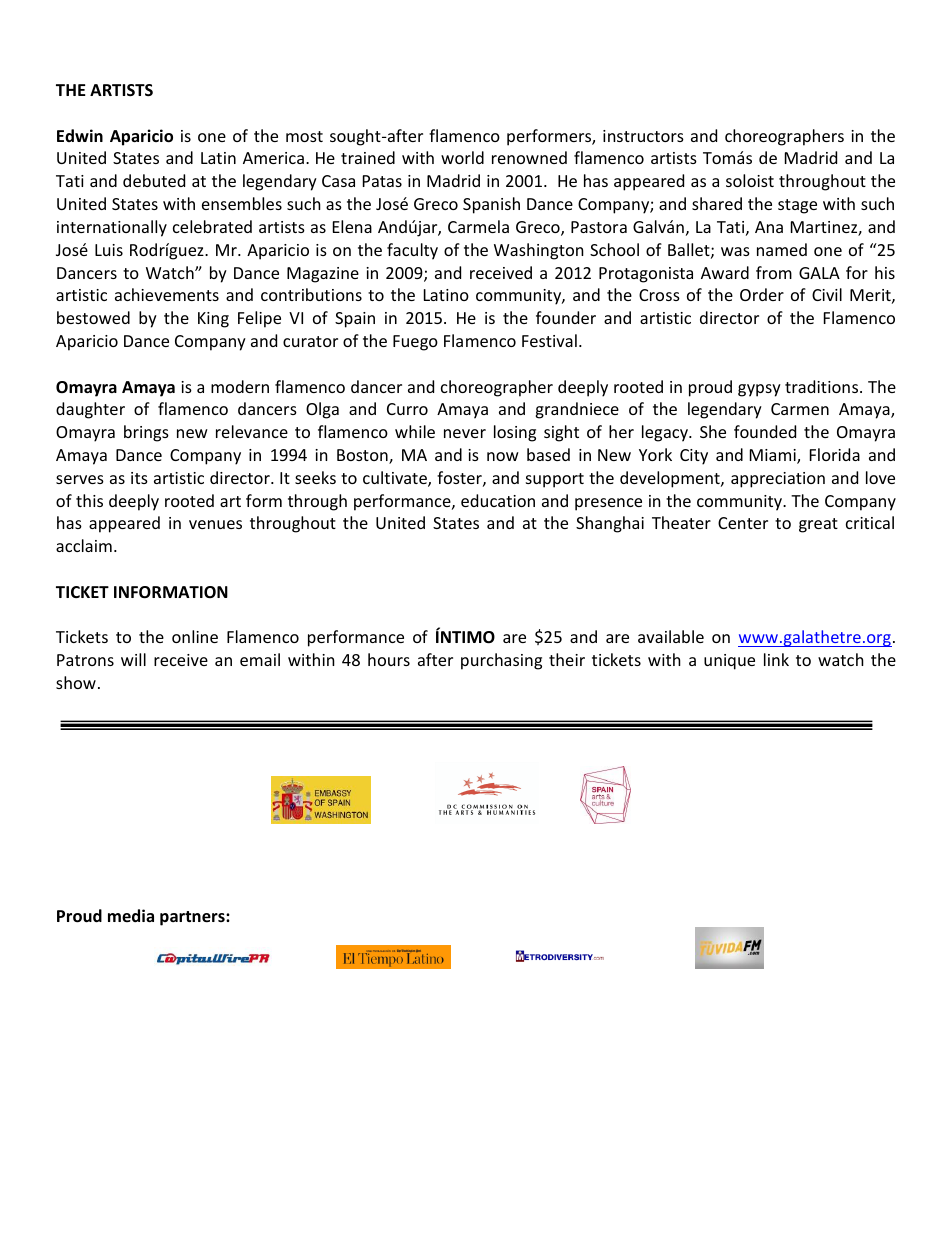  I want to click on online, so click(195, 636).
